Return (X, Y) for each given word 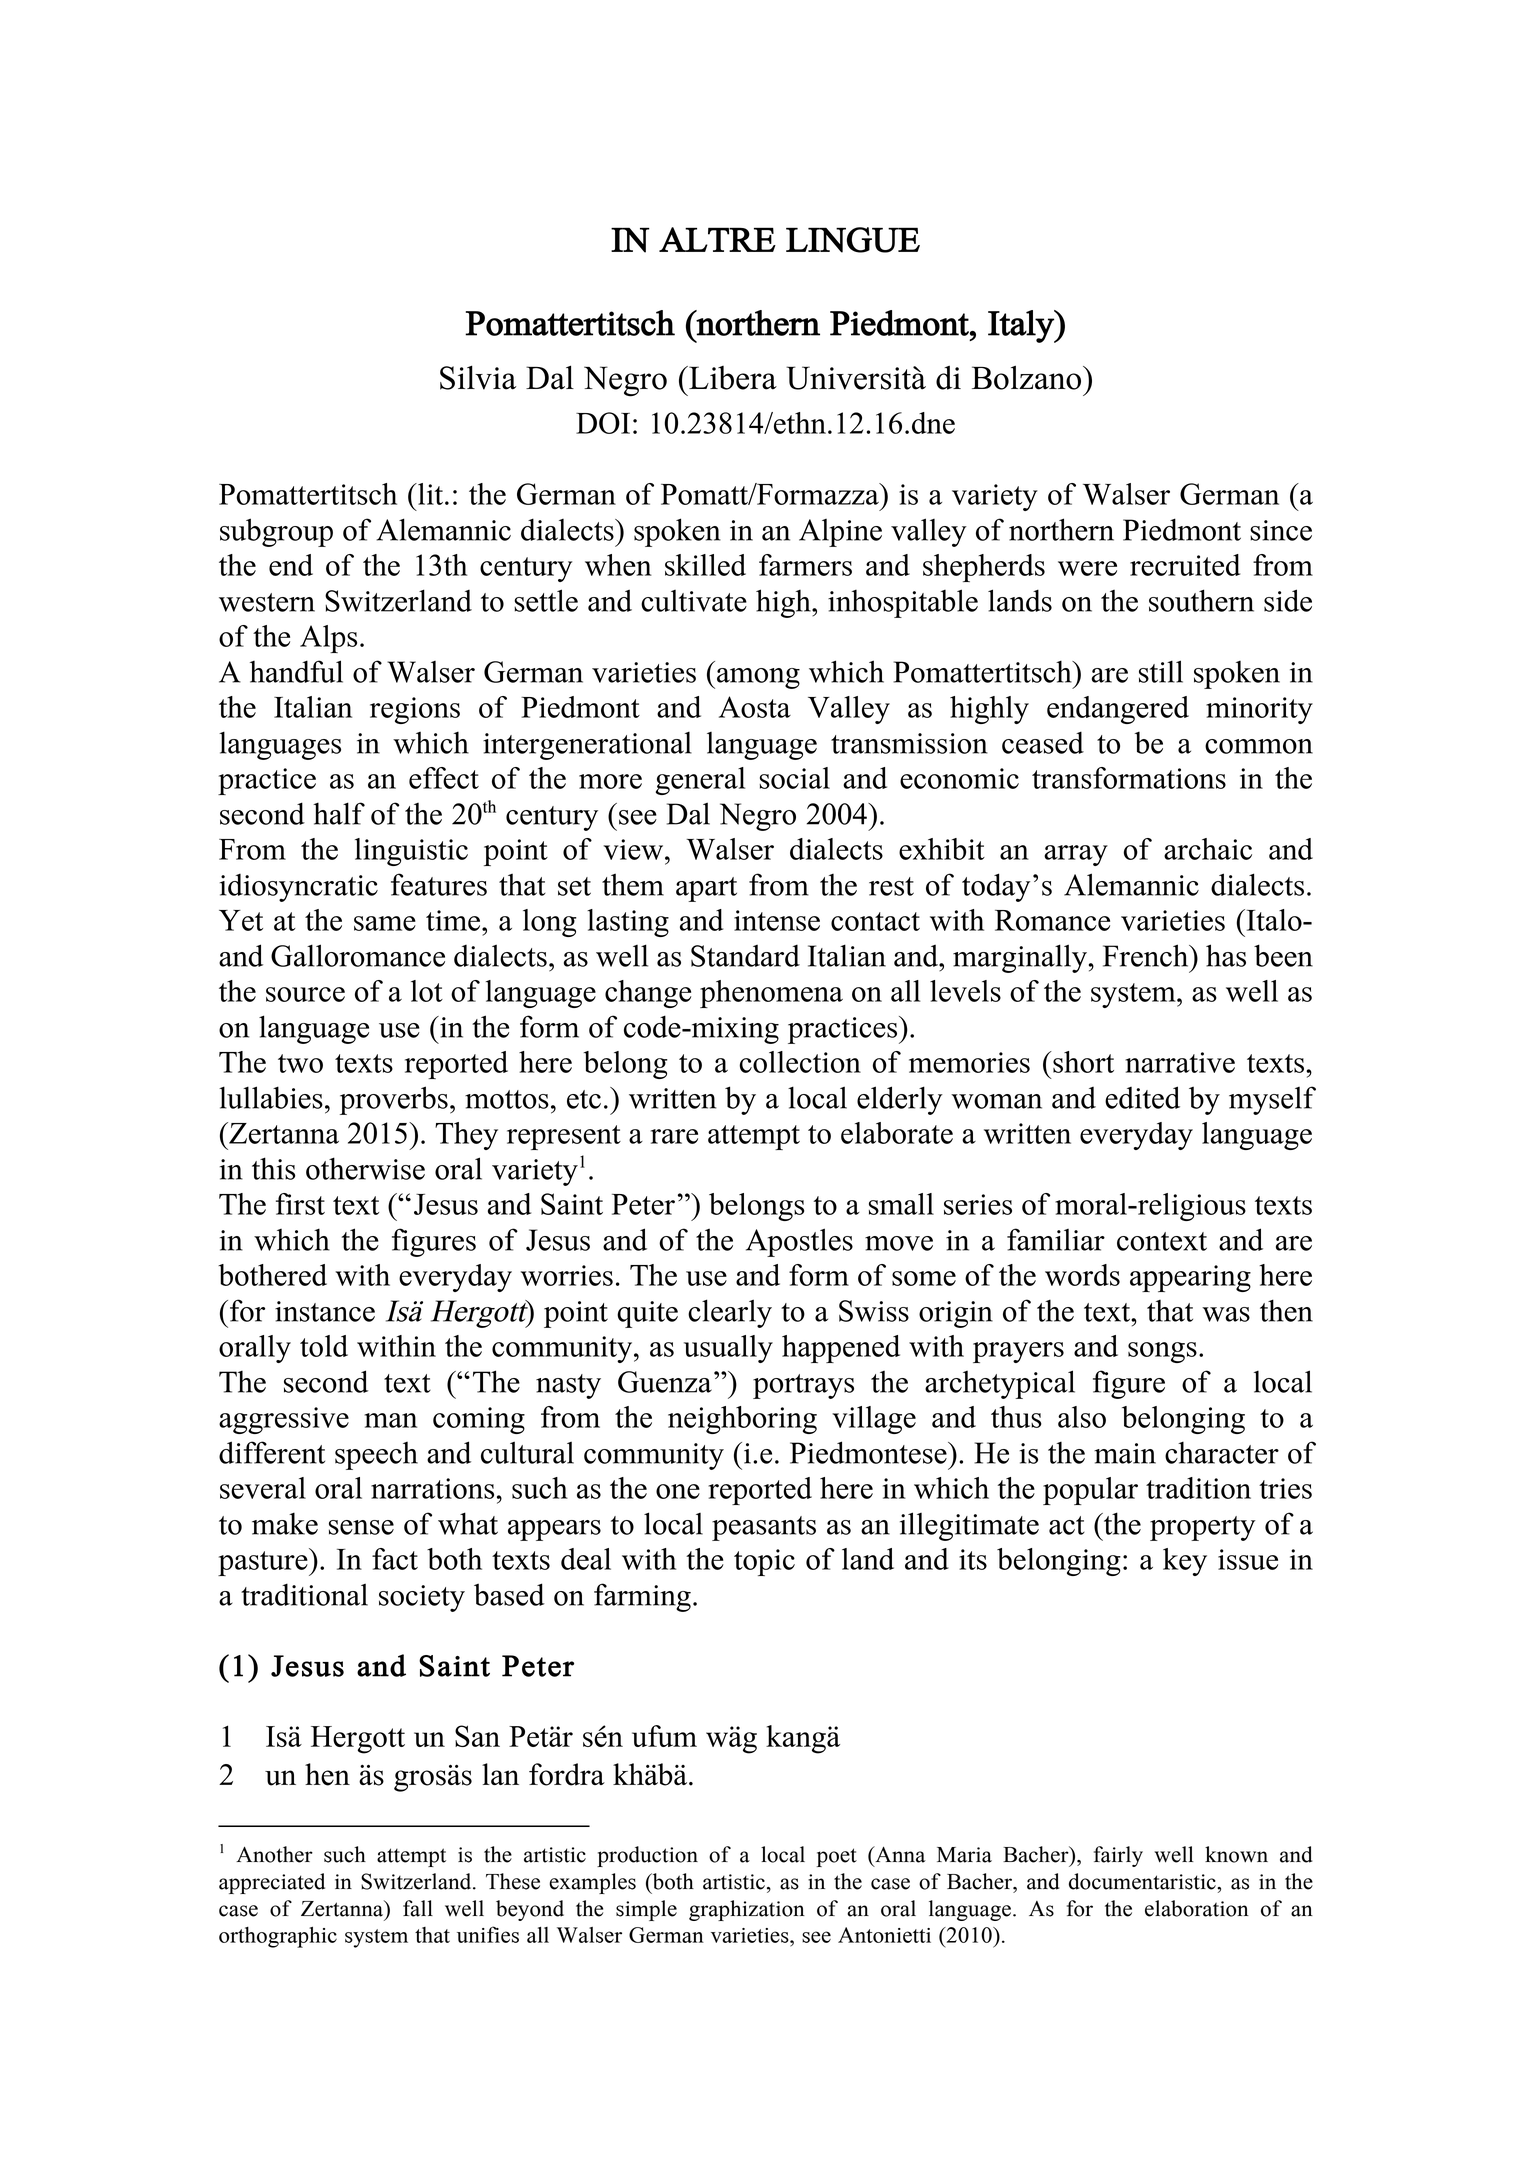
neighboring (742, 1420)
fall (418, 1908)
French (1147, 955)
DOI (603, 423)
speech (376, 1456)
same (385, 923)
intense (777, 920)
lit (429, 494)
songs (1162, 1352)
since (1281, 530)
